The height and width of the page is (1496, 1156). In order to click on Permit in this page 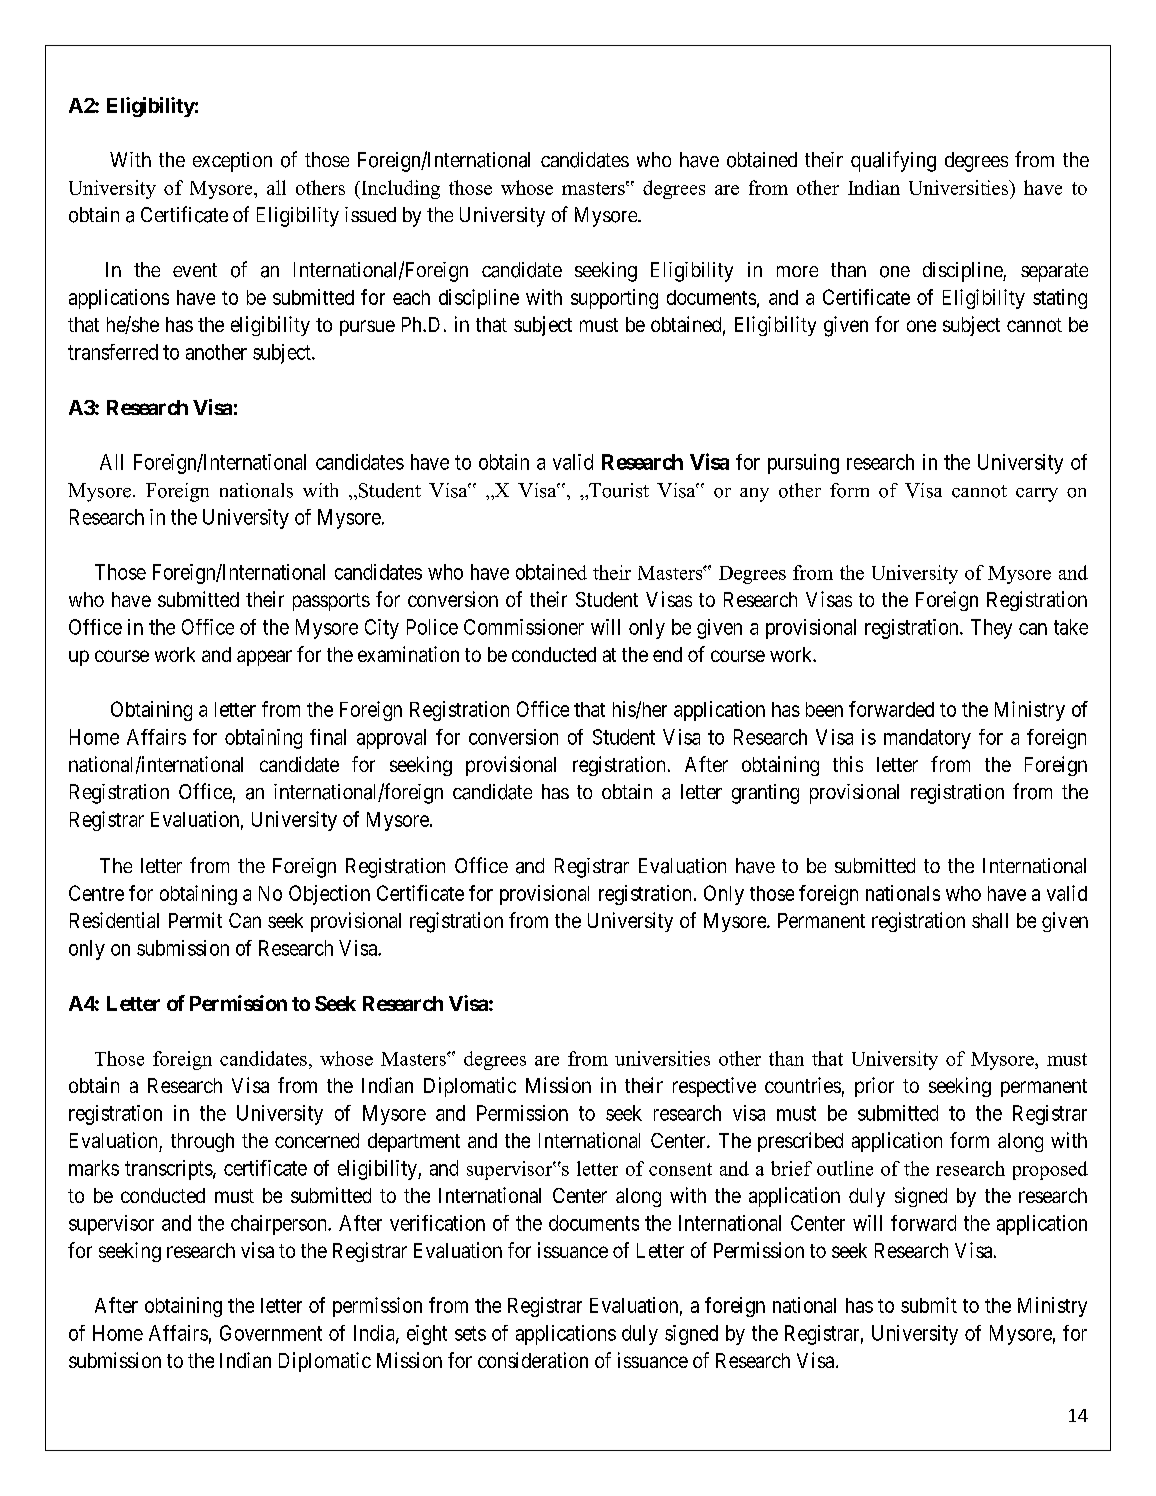, I will do `click(195, 920)`.
